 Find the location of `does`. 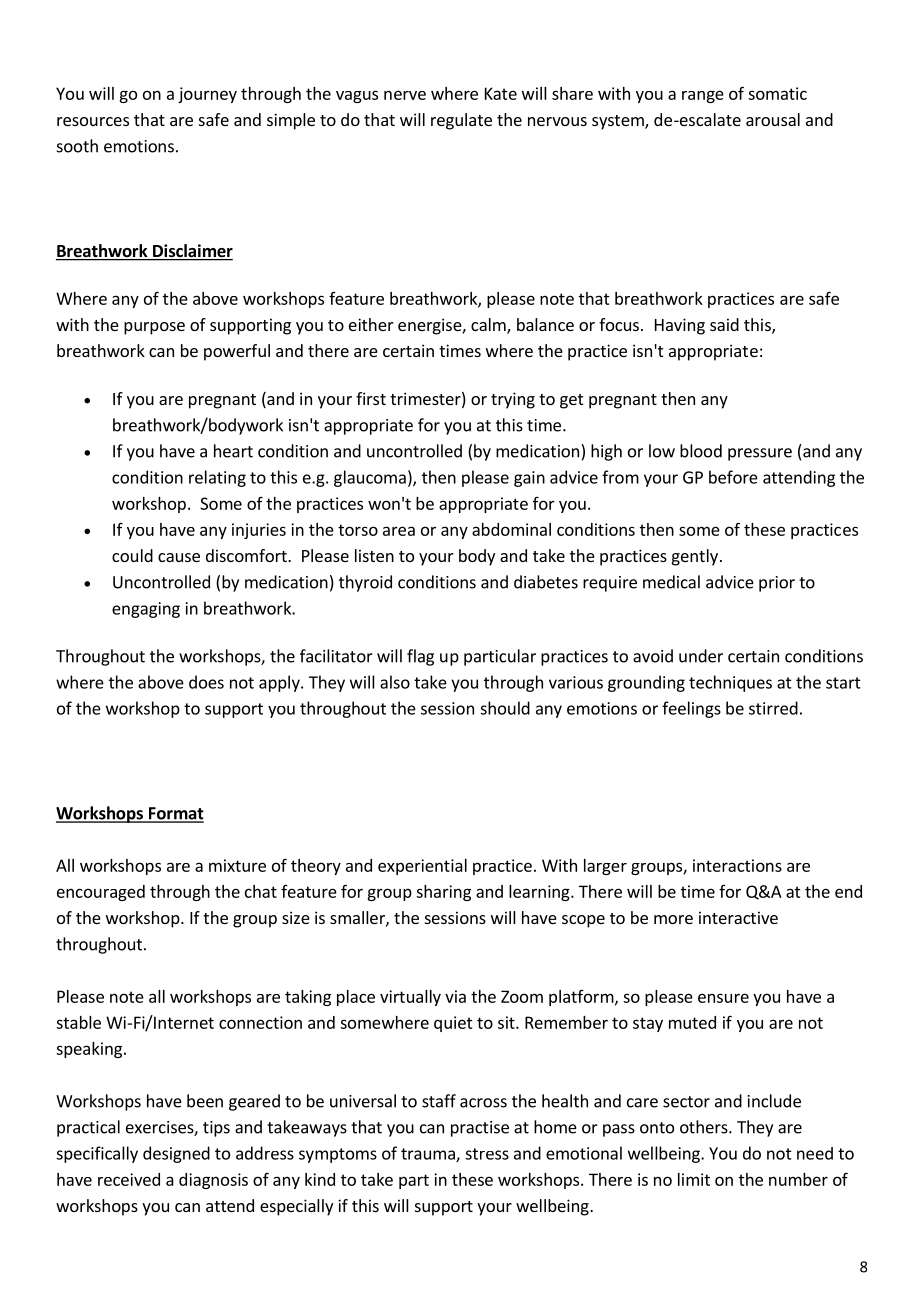

does is located at coordinates (206, 682).
